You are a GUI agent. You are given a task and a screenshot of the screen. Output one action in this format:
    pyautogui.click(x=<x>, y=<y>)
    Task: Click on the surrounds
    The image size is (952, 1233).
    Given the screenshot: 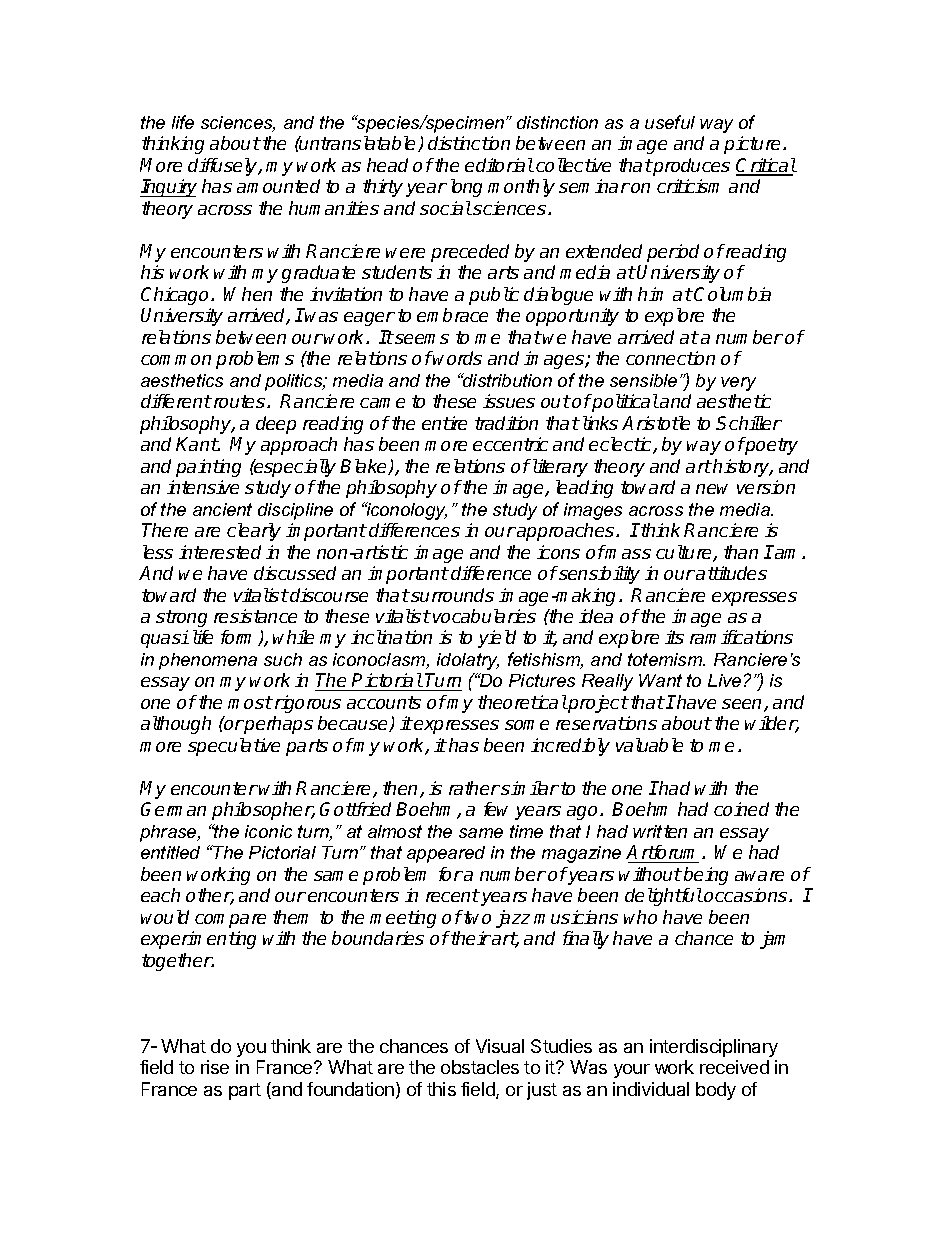 What is the action you would take?
    pyautogui.click(x=452, y=595)
